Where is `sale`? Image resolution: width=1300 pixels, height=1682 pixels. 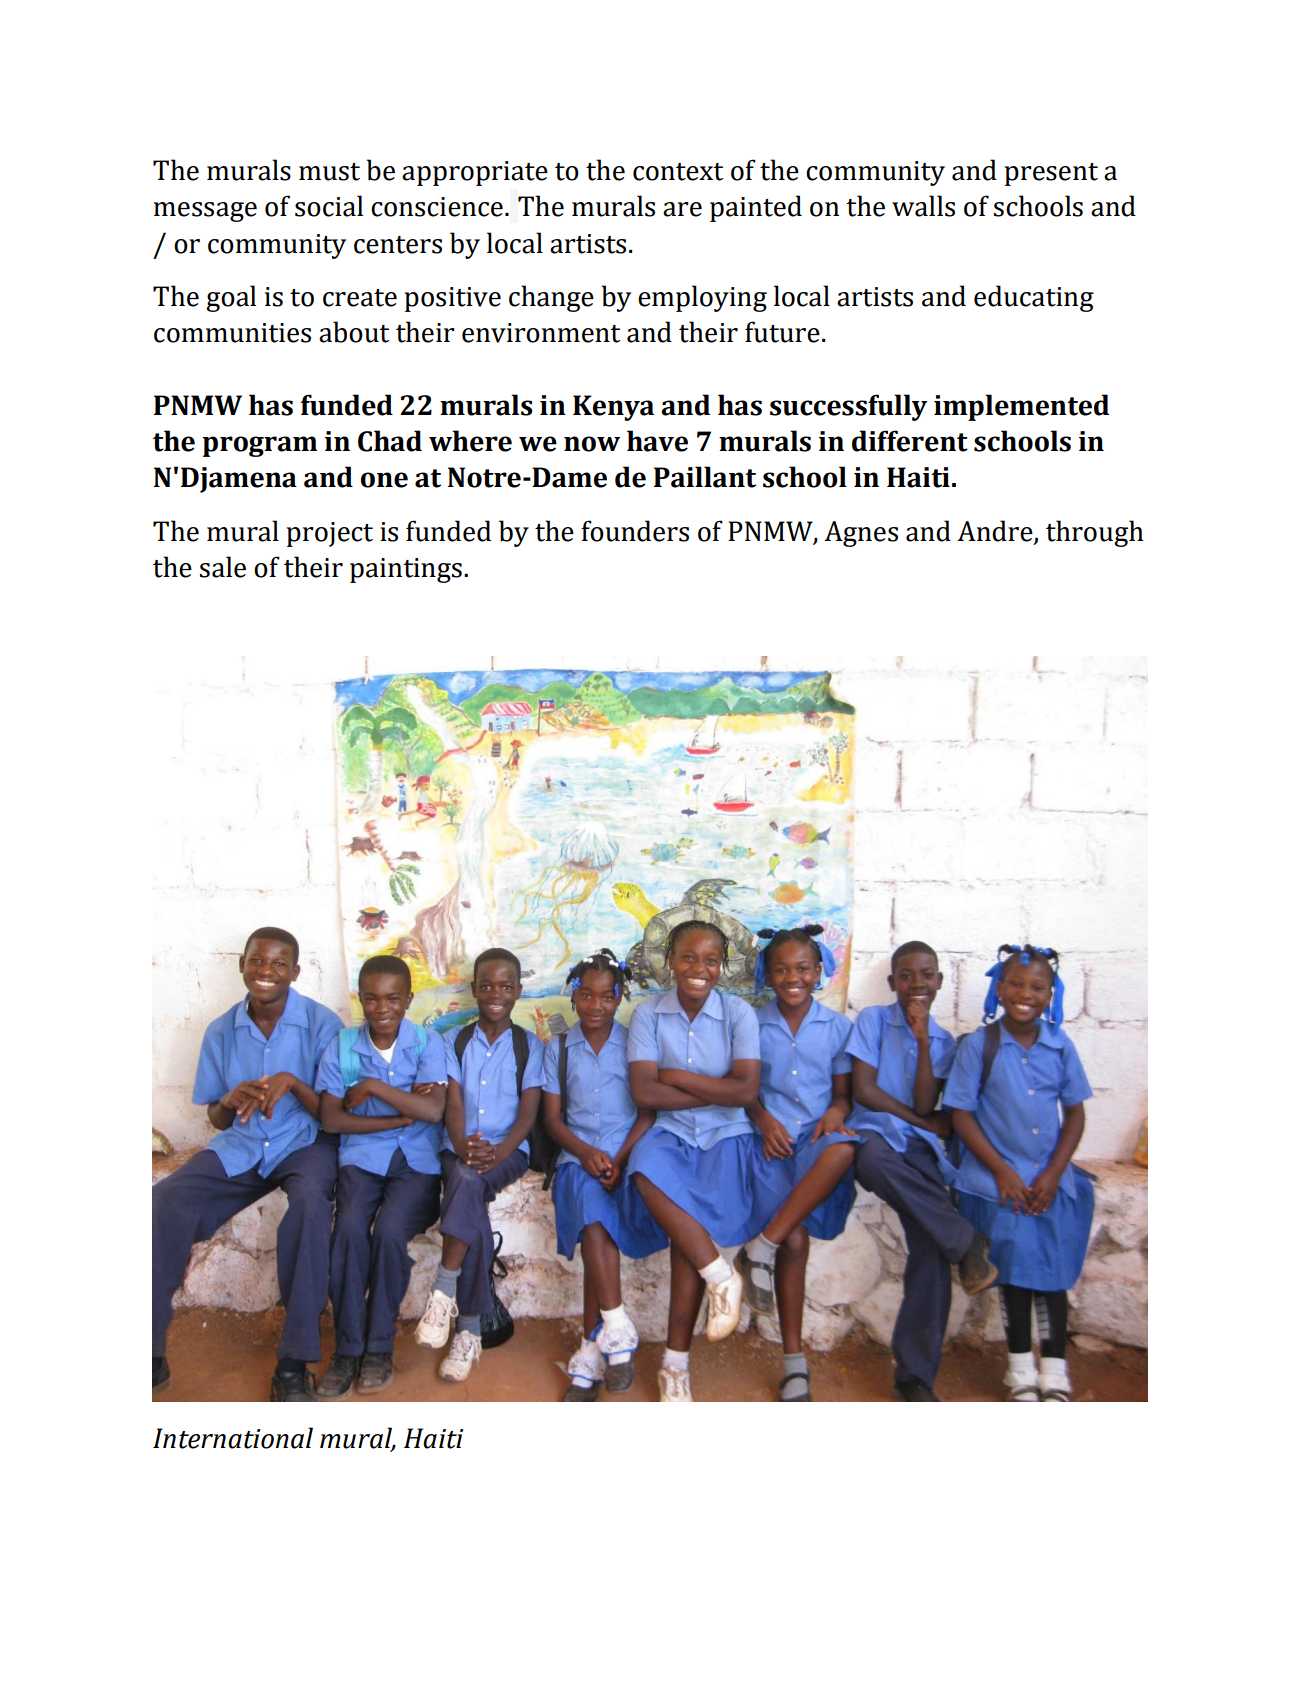 sale is located at coordinates (223, 567).
